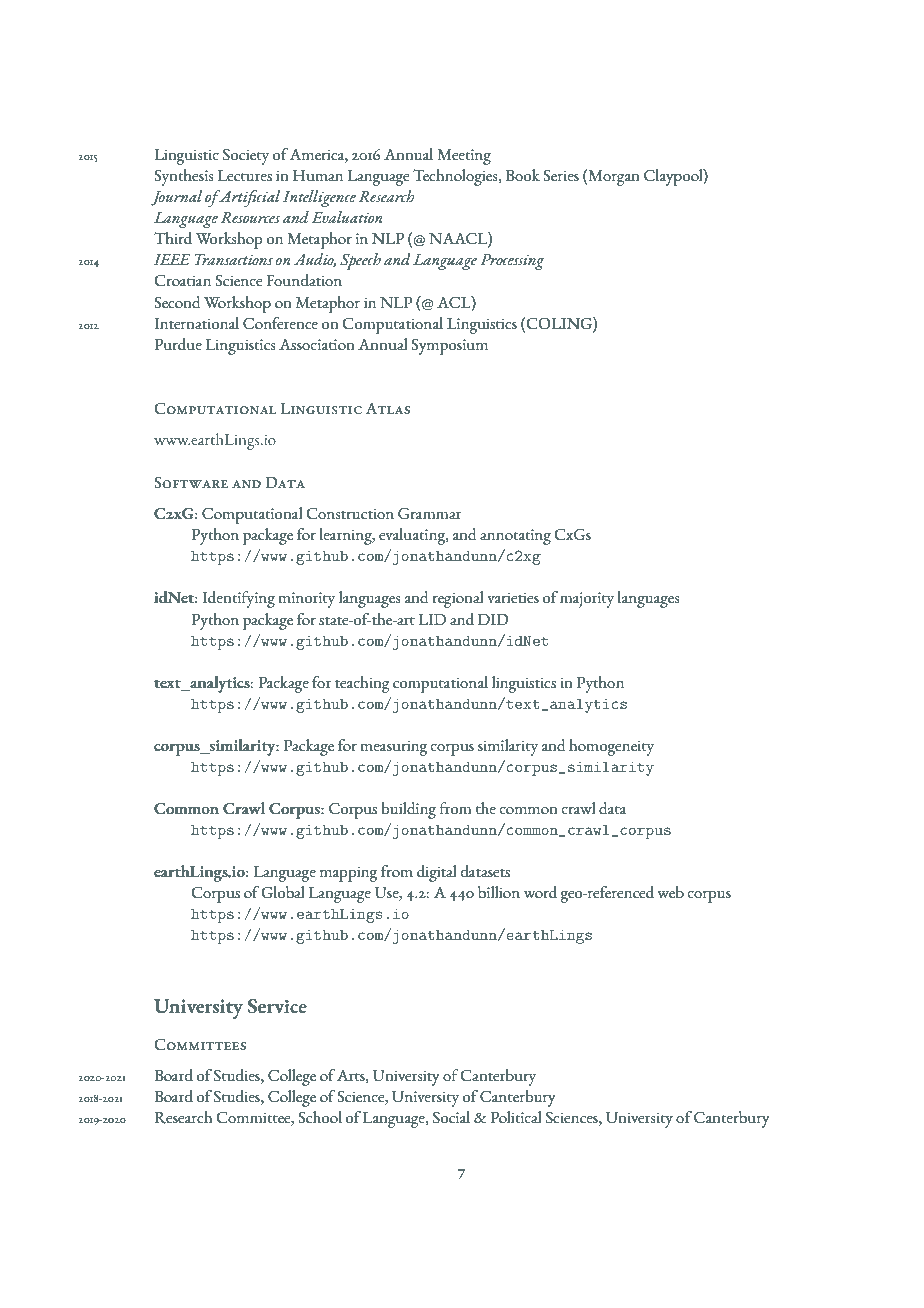 This image has width=924, height=1308. Describe the element at coordinates (464, 157) in the image. I see `Meeting` at that location.
